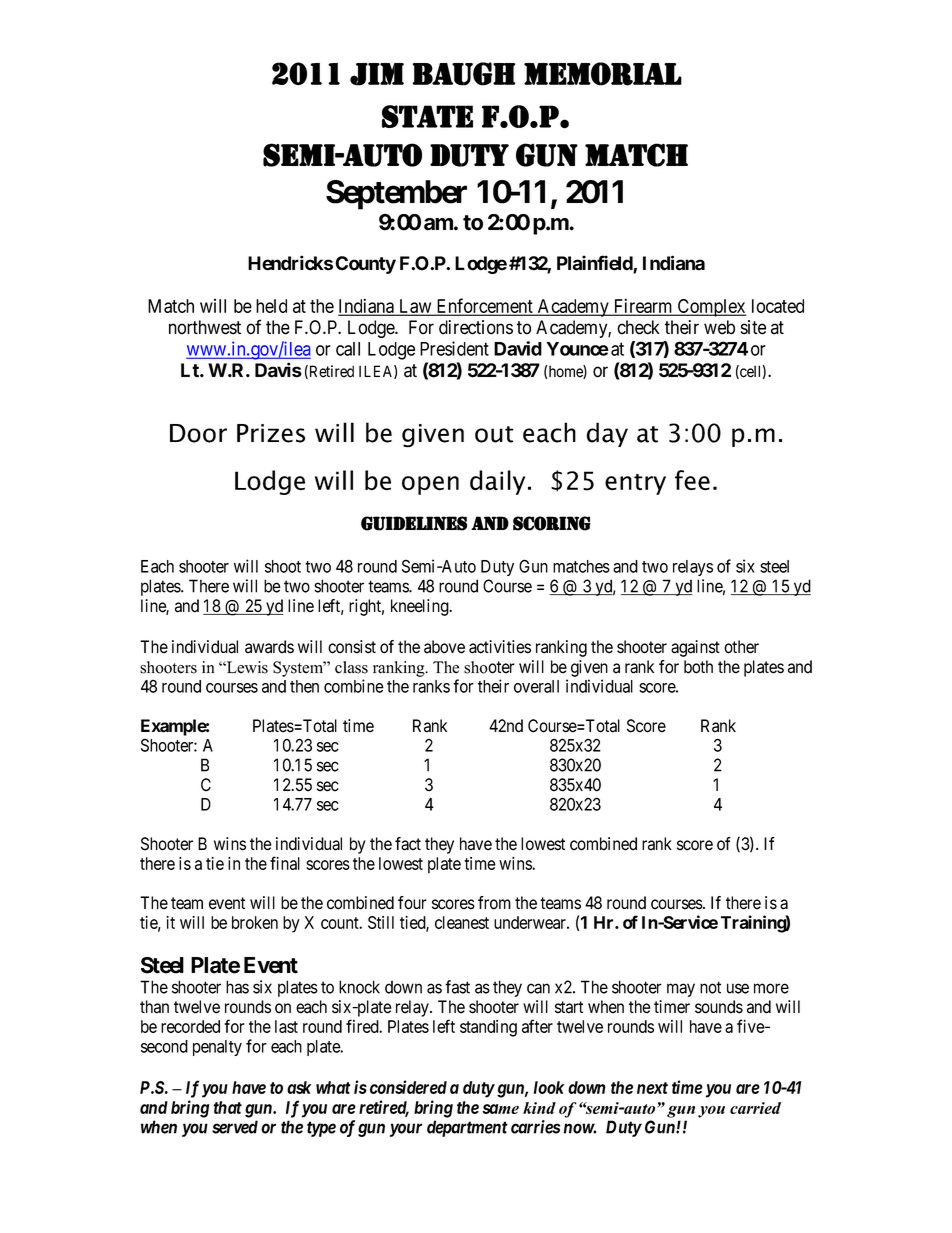  What do you see at coordinates (603, 74) in the page?
I see `MEMORIAL` at bounding box center [603, 74].
